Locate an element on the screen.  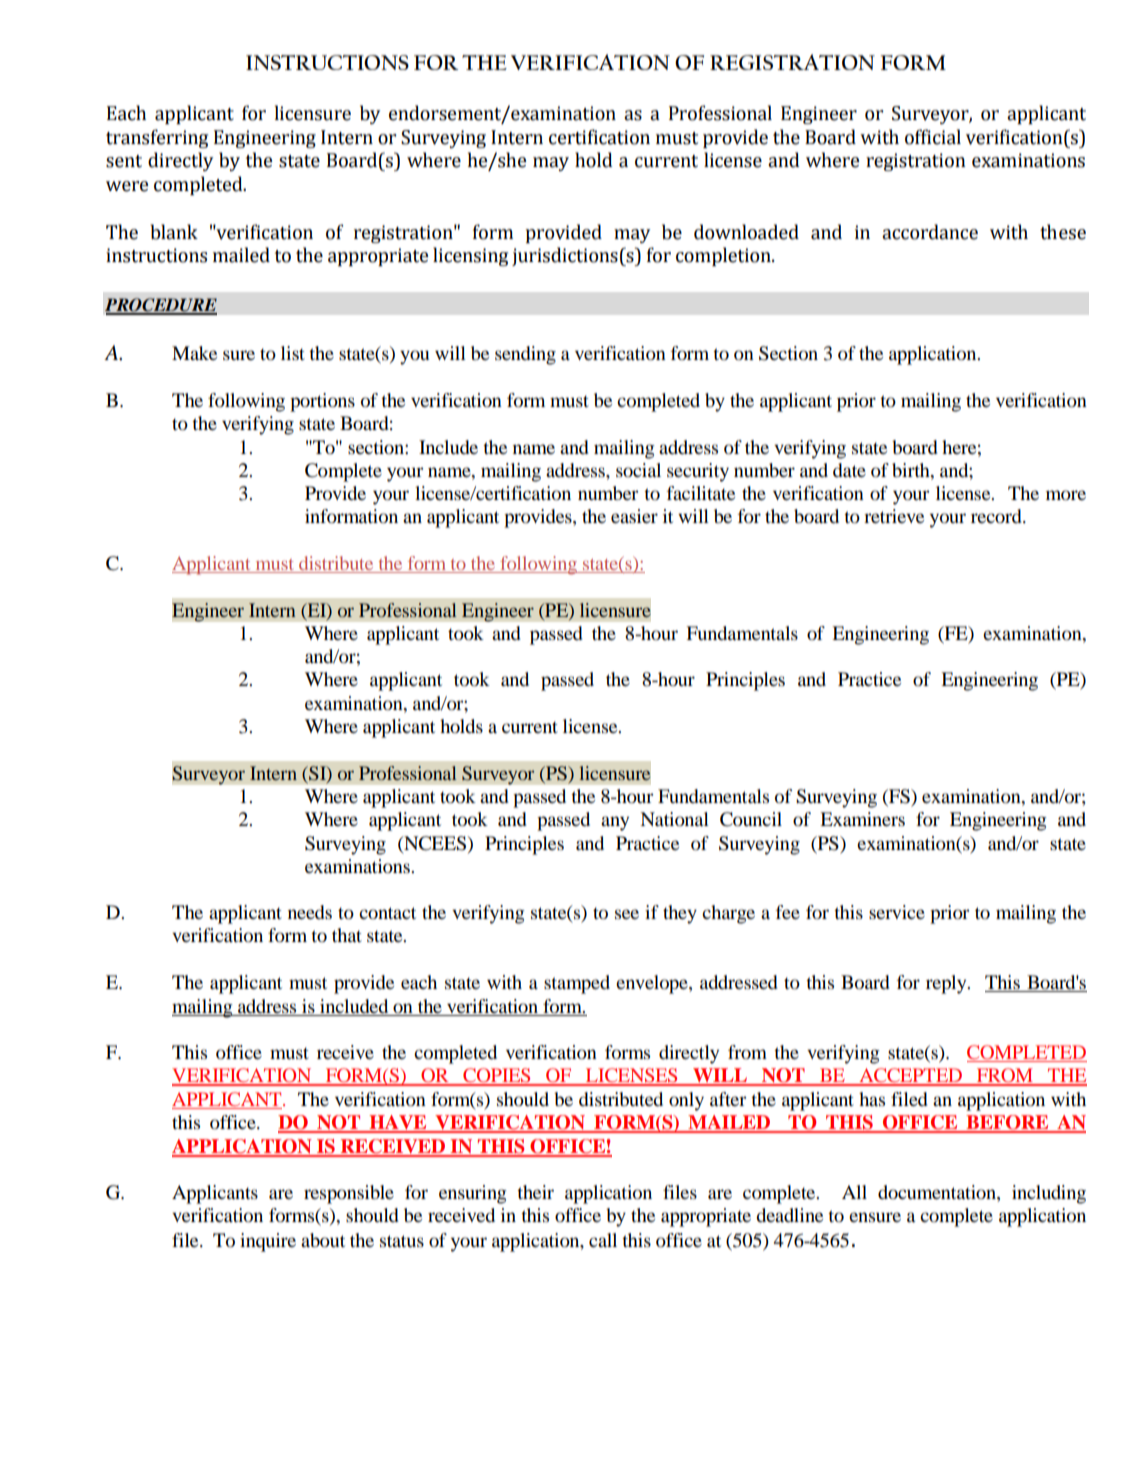
easier is located at coordinates (634, 516).
